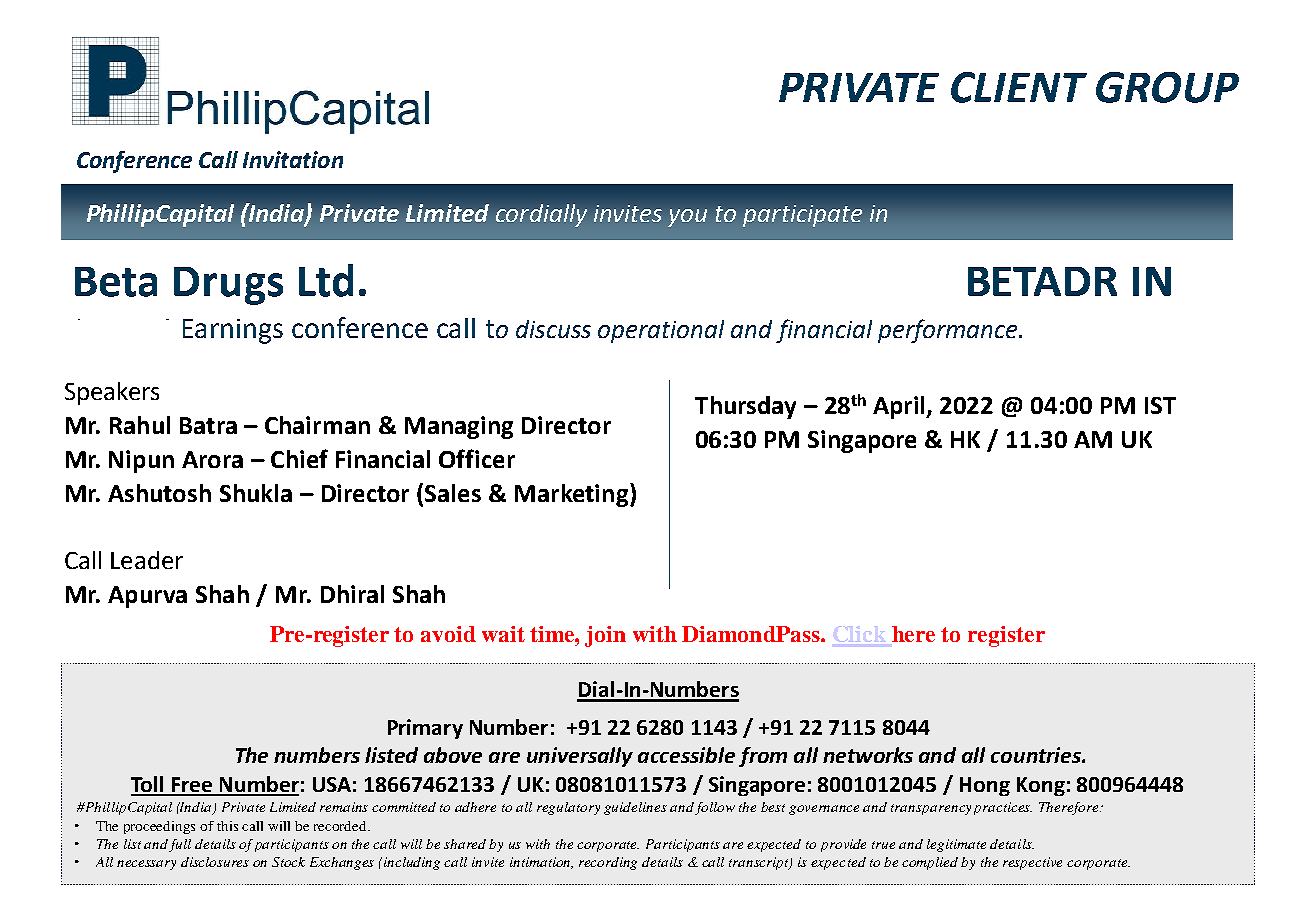 The height and width of the page is (911, 1316). What do you see at coordinates (605, 636) in the page?
I see `join` at bounding box center [605, 636].
